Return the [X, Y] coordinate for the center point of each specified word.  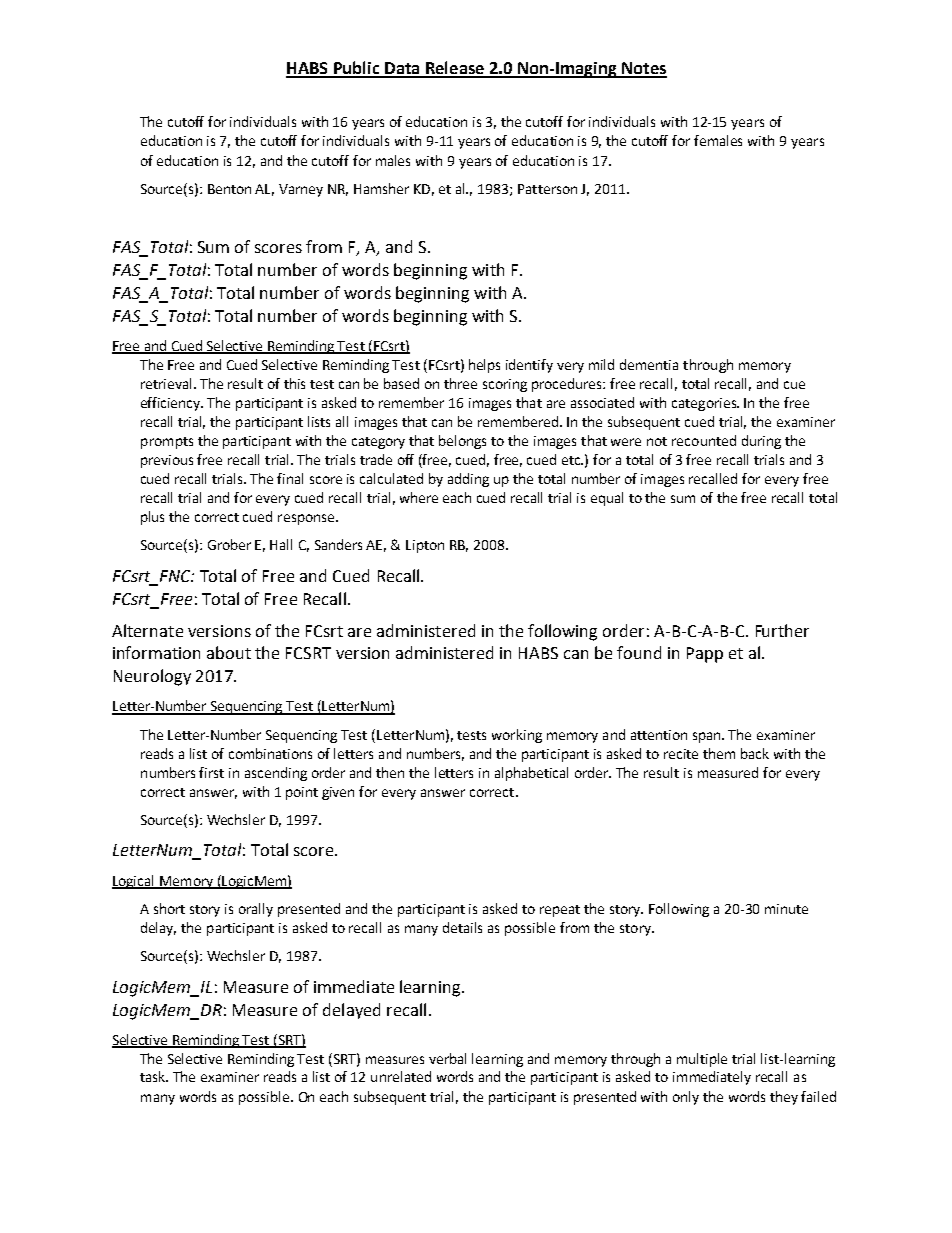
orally [256, 910]
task [154, 1076]
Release [455, 69]
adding [468, 480]
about [229, 652]
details [462, 927]
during [761, 442]
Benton [229, 189]
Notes [643, 69]
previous [167, 461]
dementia [649, 364]
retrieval [168, 383]
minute [786, 909]
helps [484, 366]
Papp [705, 655]
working [517, 736]
